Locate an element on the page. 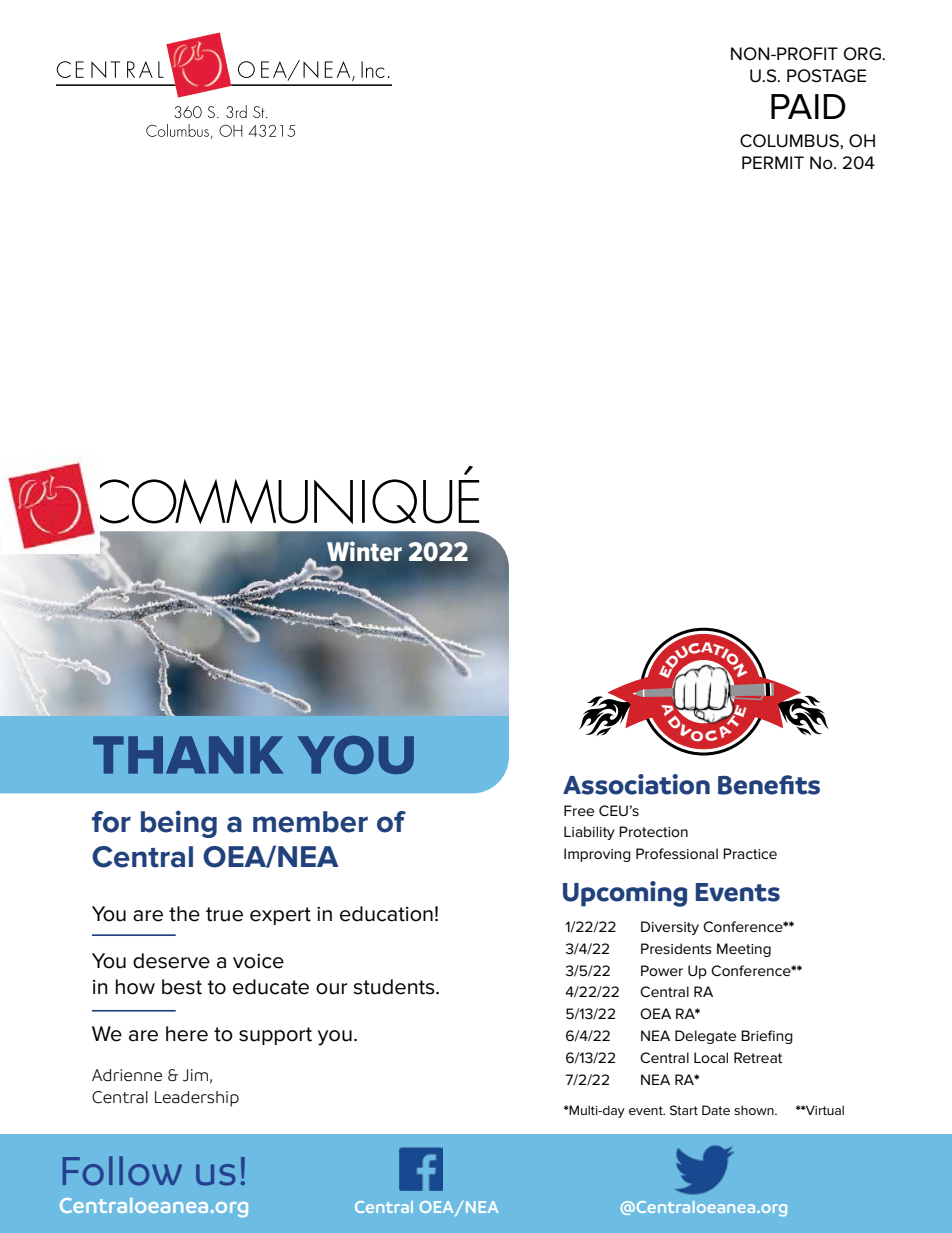 This image has height=1233, width=952. Association is located at coordinates (636, 784).
